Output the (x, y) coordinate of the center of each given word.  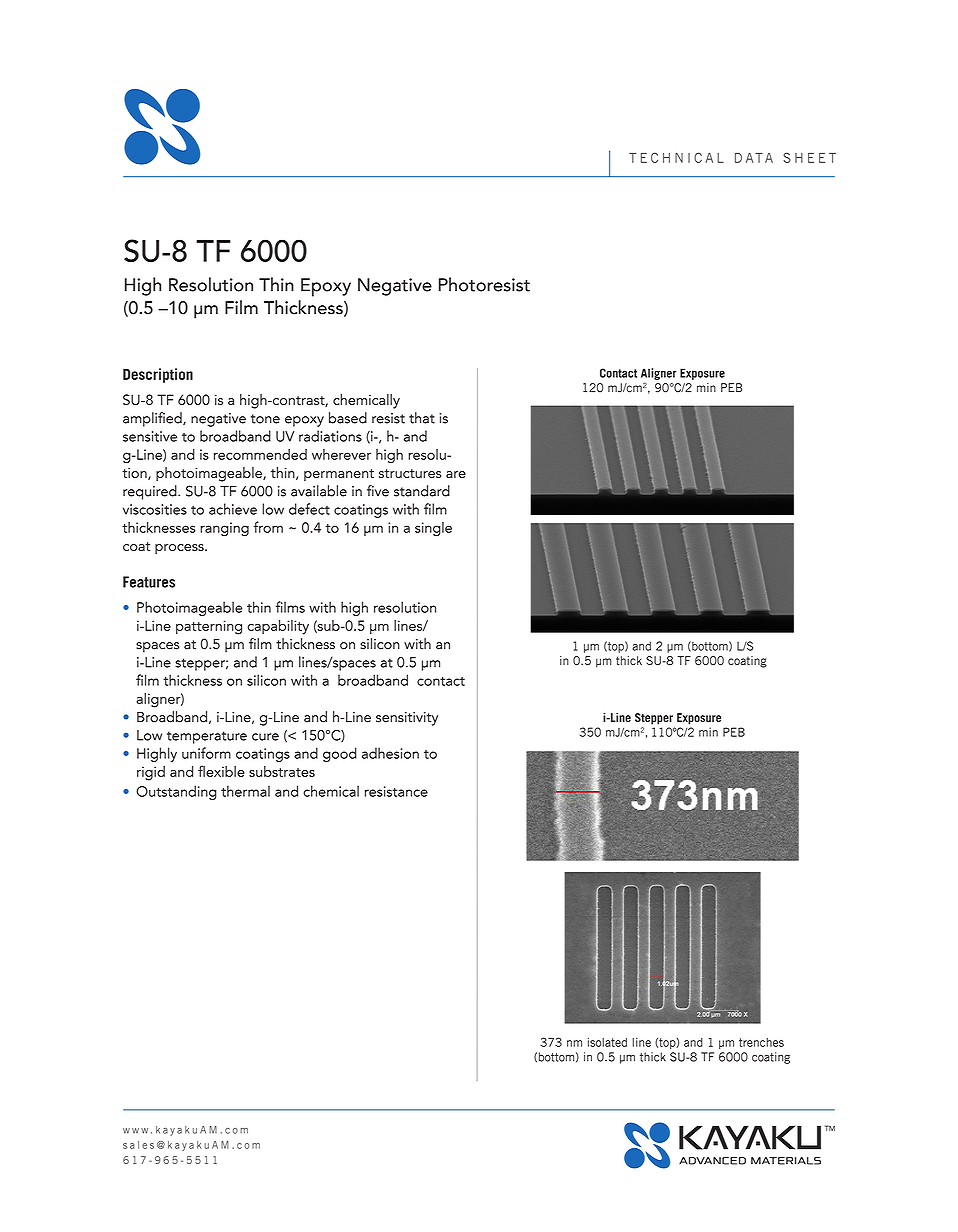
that (422, 418)
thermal (245, 791)
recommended (260, 454)
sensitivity (407, 719)
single (433, 529)
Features (149, 582)
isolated (607, 1042)
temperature (207, 737)
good (340, 754)
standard (422, 491)
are (456, 474)
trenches (761, 1042)
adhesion (390, 753)
